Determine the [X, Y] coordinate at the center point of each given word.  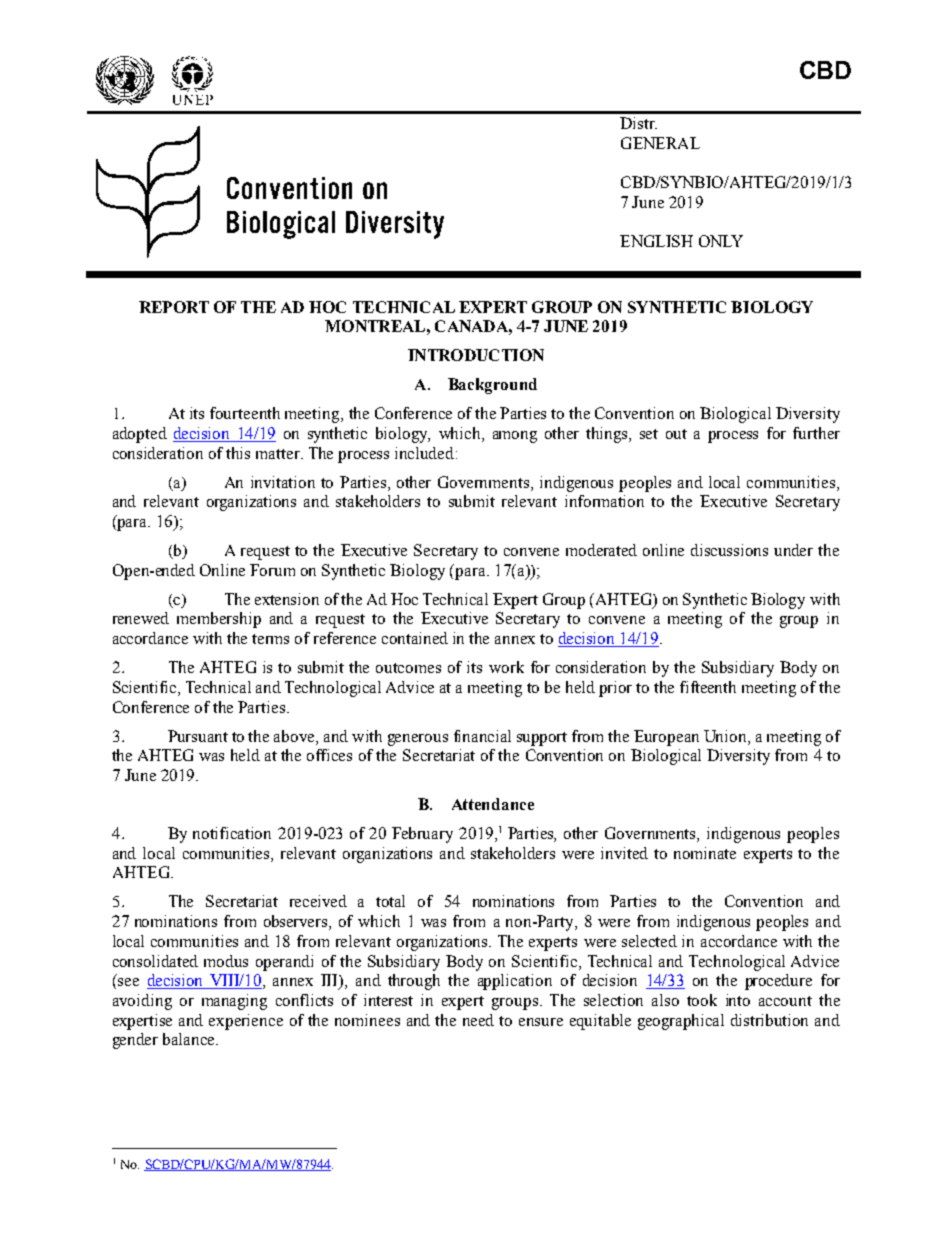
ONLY [721, 241]
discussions [729, 550]
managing [234, 1002]
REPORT [174, 307]
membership [219, 620]
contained [415, 638]
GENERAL [660, 143]
